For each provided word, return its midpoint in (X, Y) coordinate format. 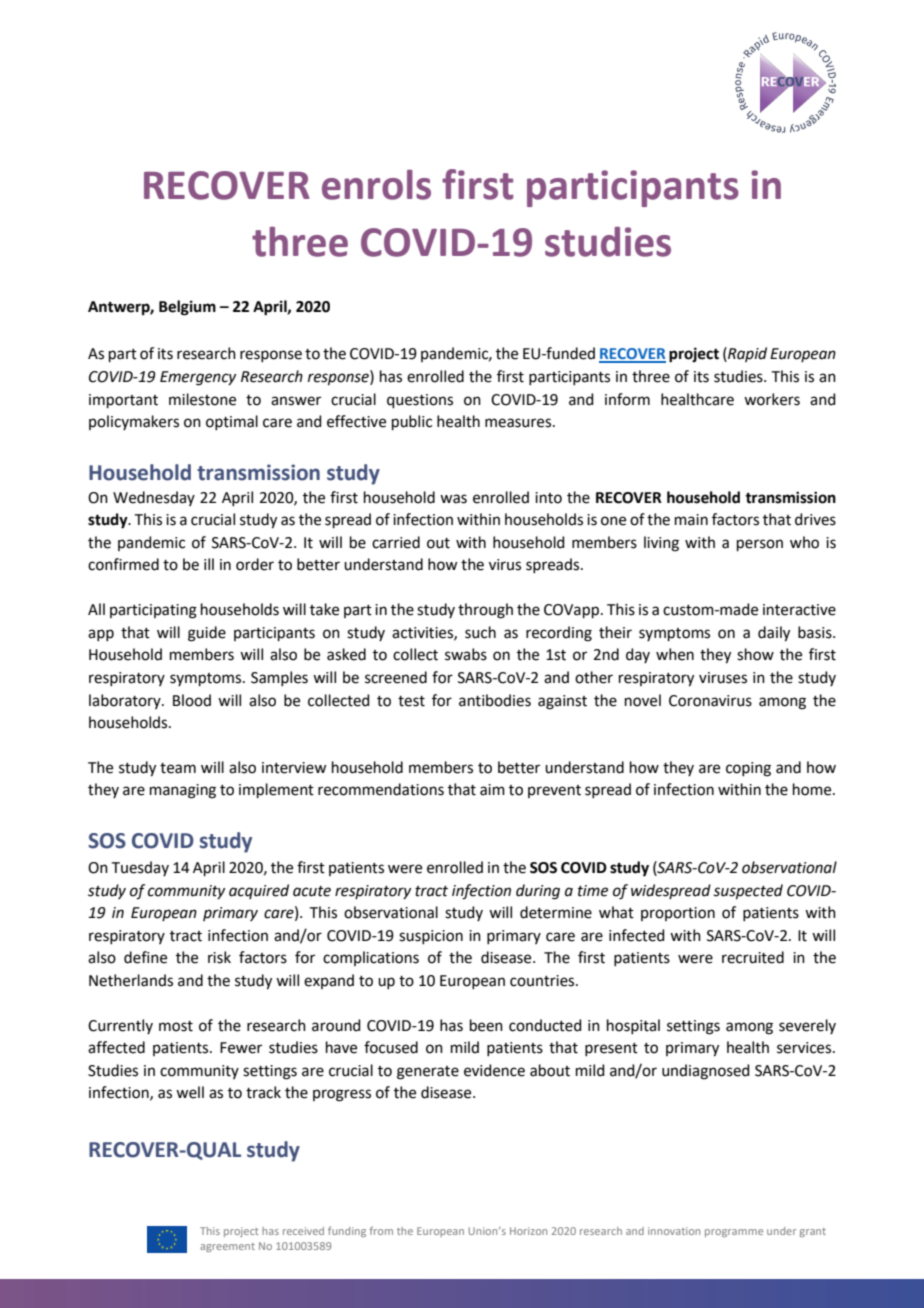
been (486, 1025)
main (691, 520)
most (176, 1026)
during (538, 892)
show (755, 654)
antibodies (495, 700)
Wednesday (154, 498)
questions (420, 401)
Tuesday (140, 868)
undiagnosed (706, 1072)
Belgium (187, 308)
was (453, 499)
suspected (748, 891)
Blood (192, 700)
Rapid (746, 354)
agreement (227, 1247)
